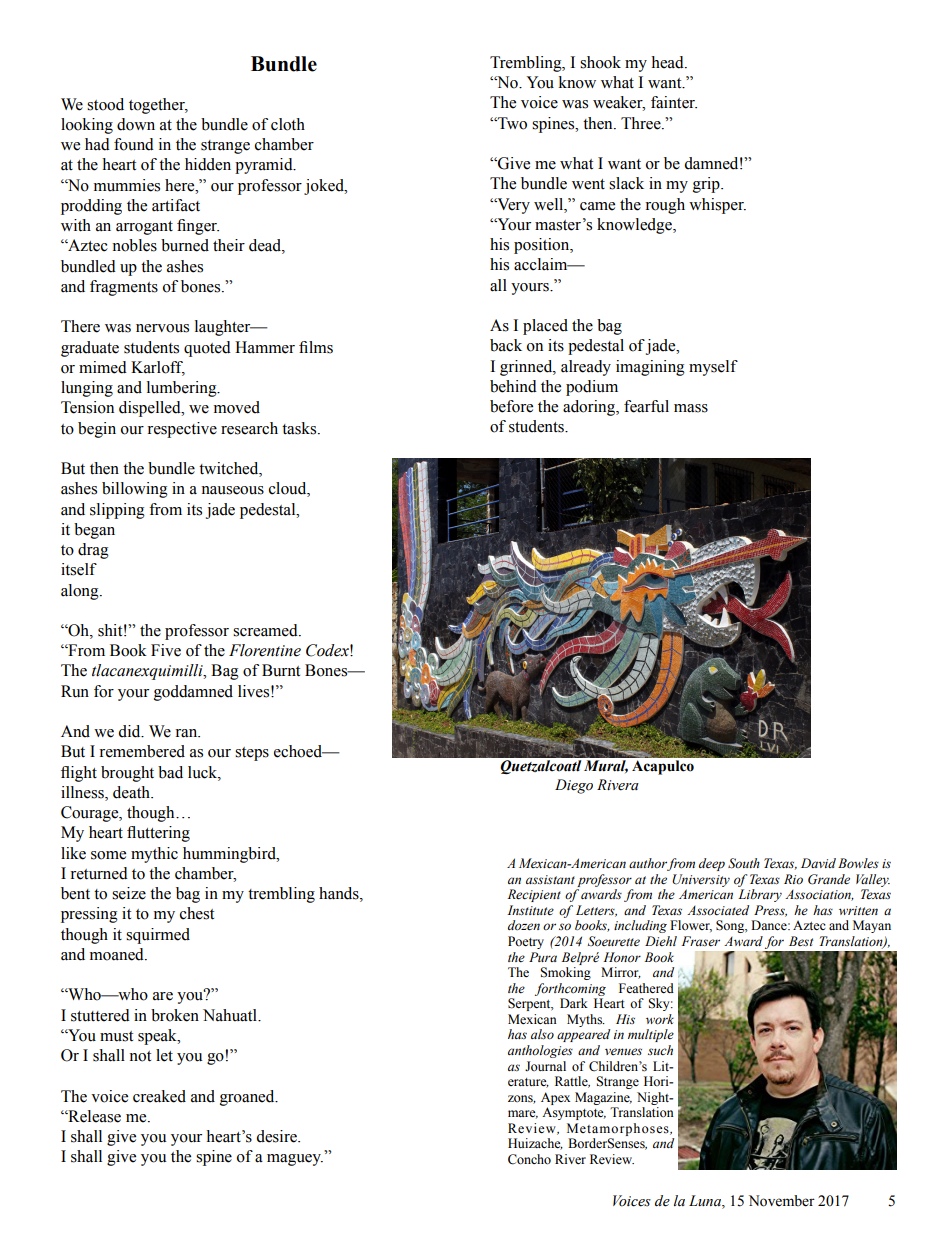 Image resolution: width=952 pixels, height=1233 pixels. Describe the element at coordinates (691, 408) in the screenshot. I see `mass` at that location.
